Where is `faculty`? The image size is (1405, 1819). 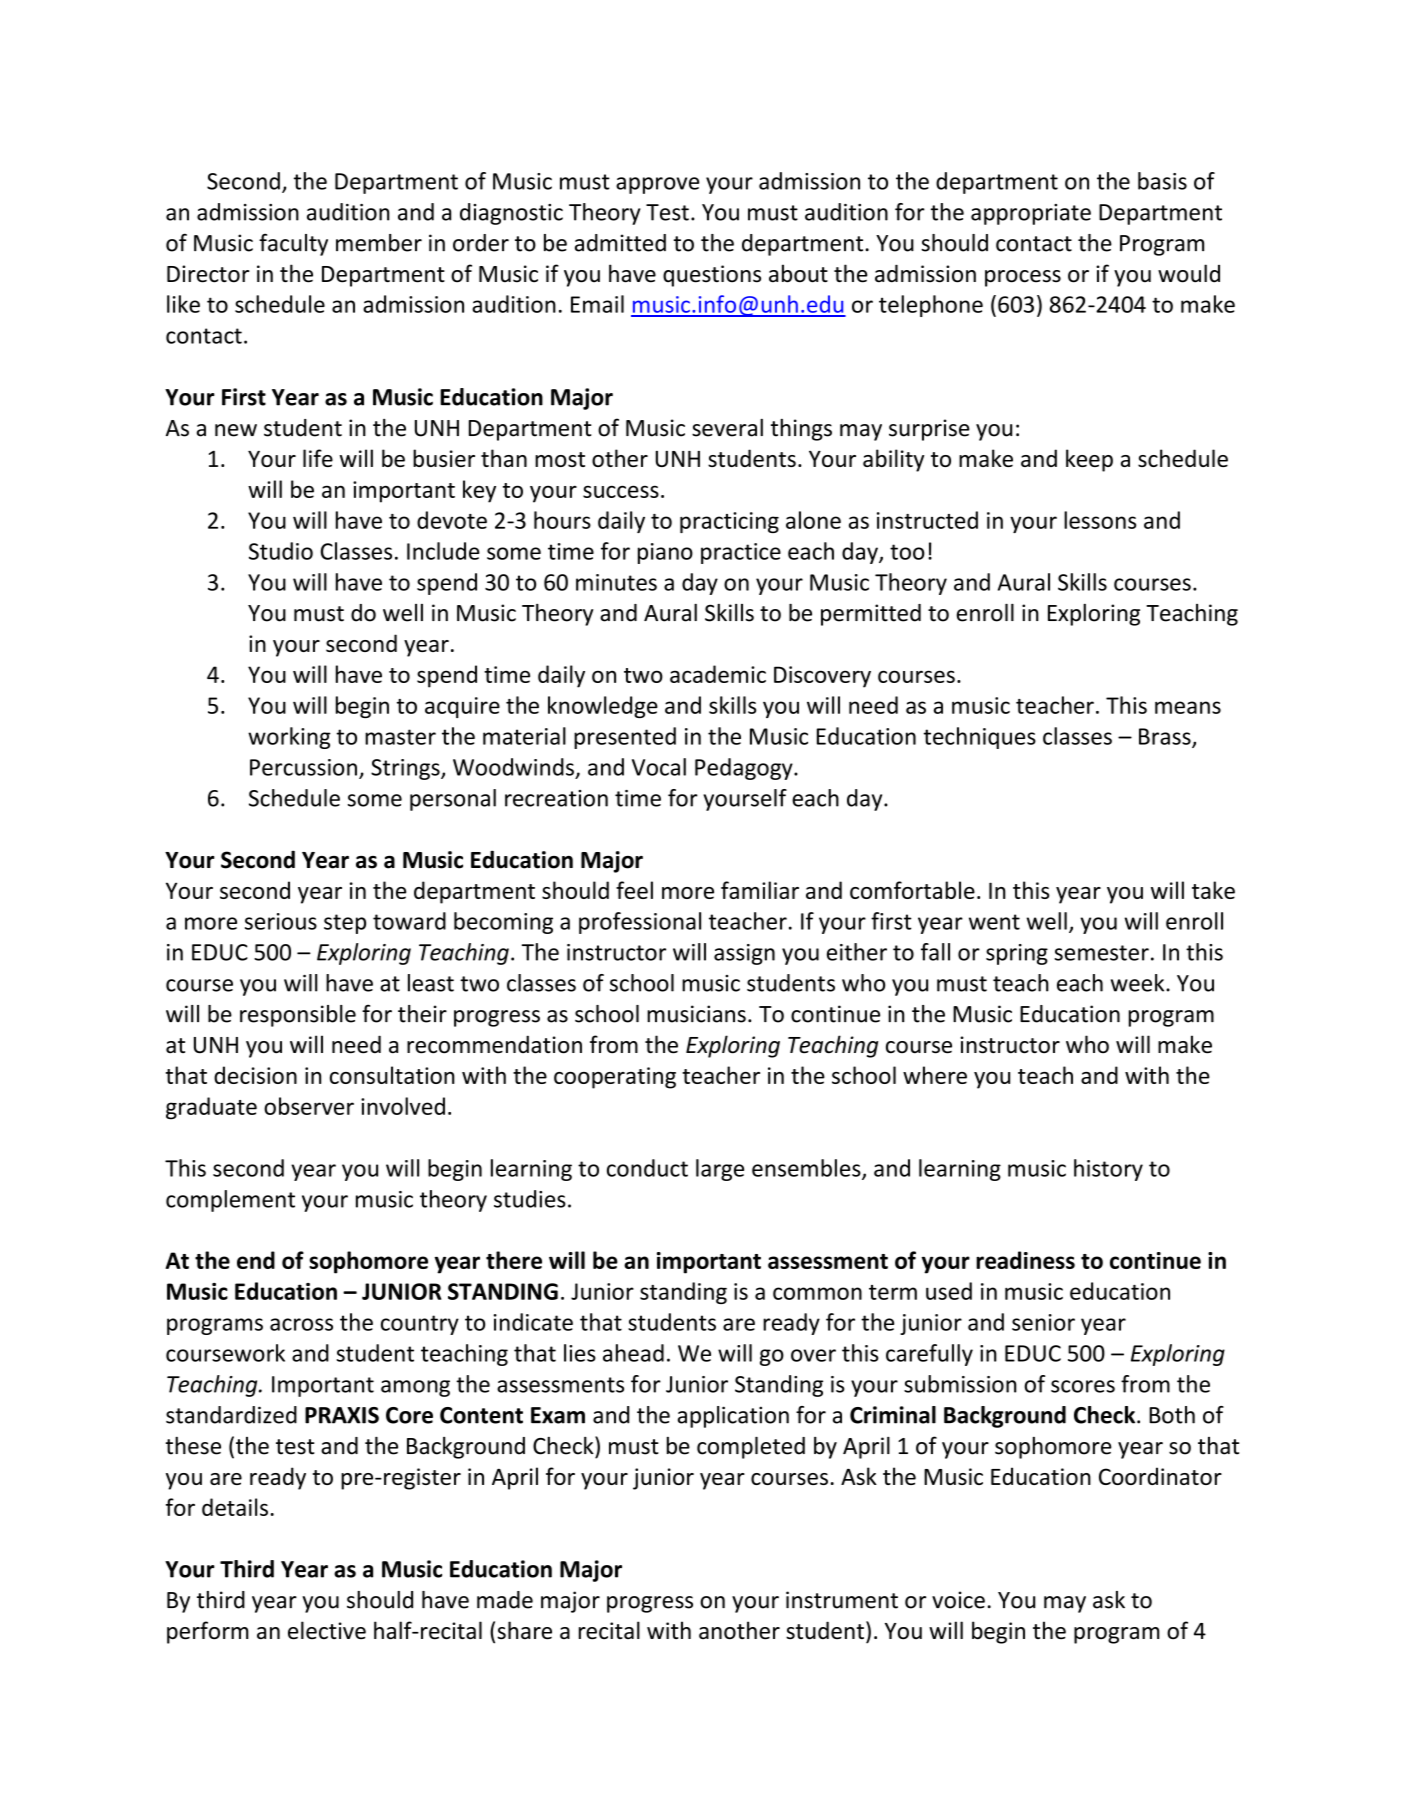
faculty is located at coordinates (293, 244).
